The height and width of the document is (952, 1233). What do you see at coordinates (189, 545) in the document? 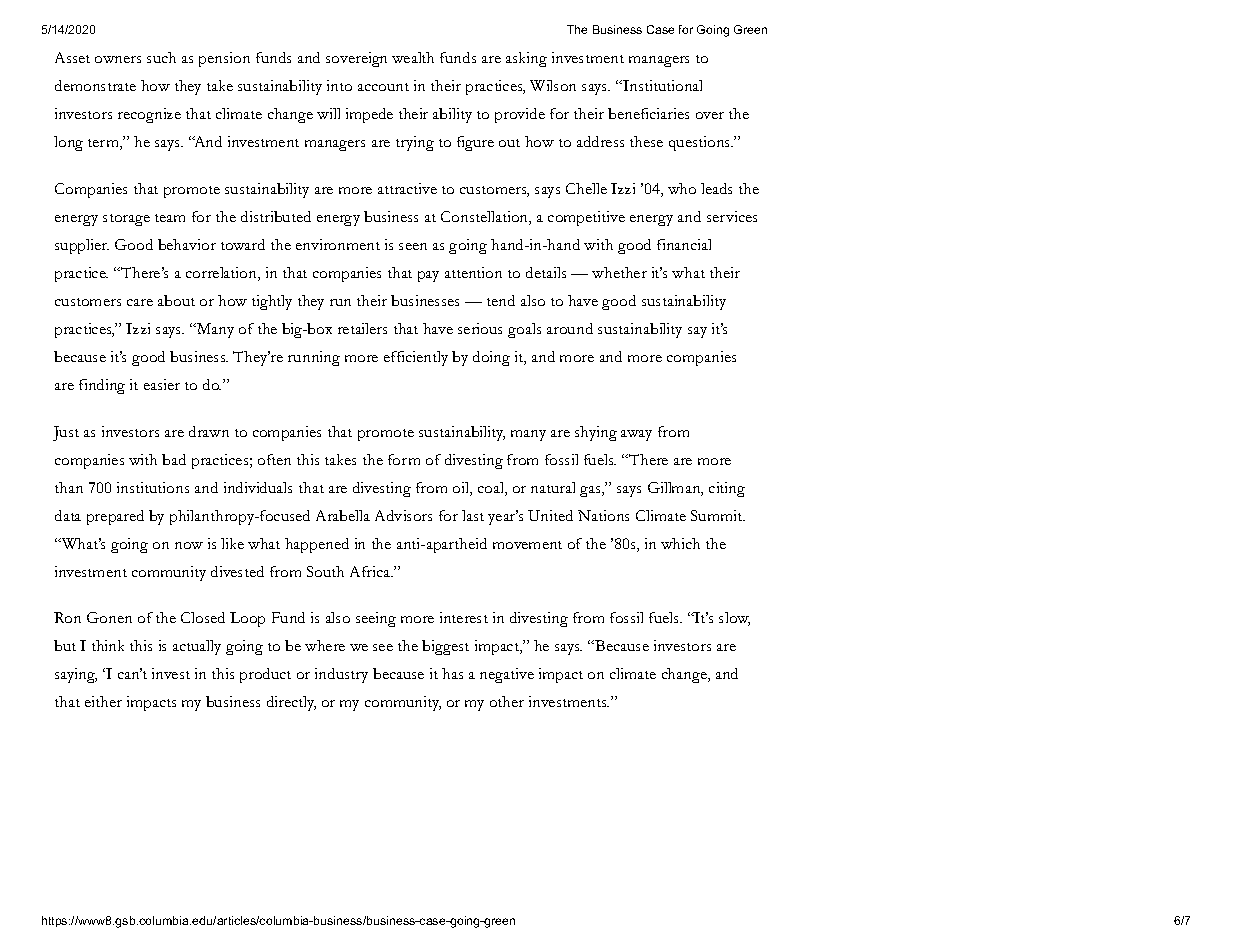
I see `now` at bounding box center [189, 545].
